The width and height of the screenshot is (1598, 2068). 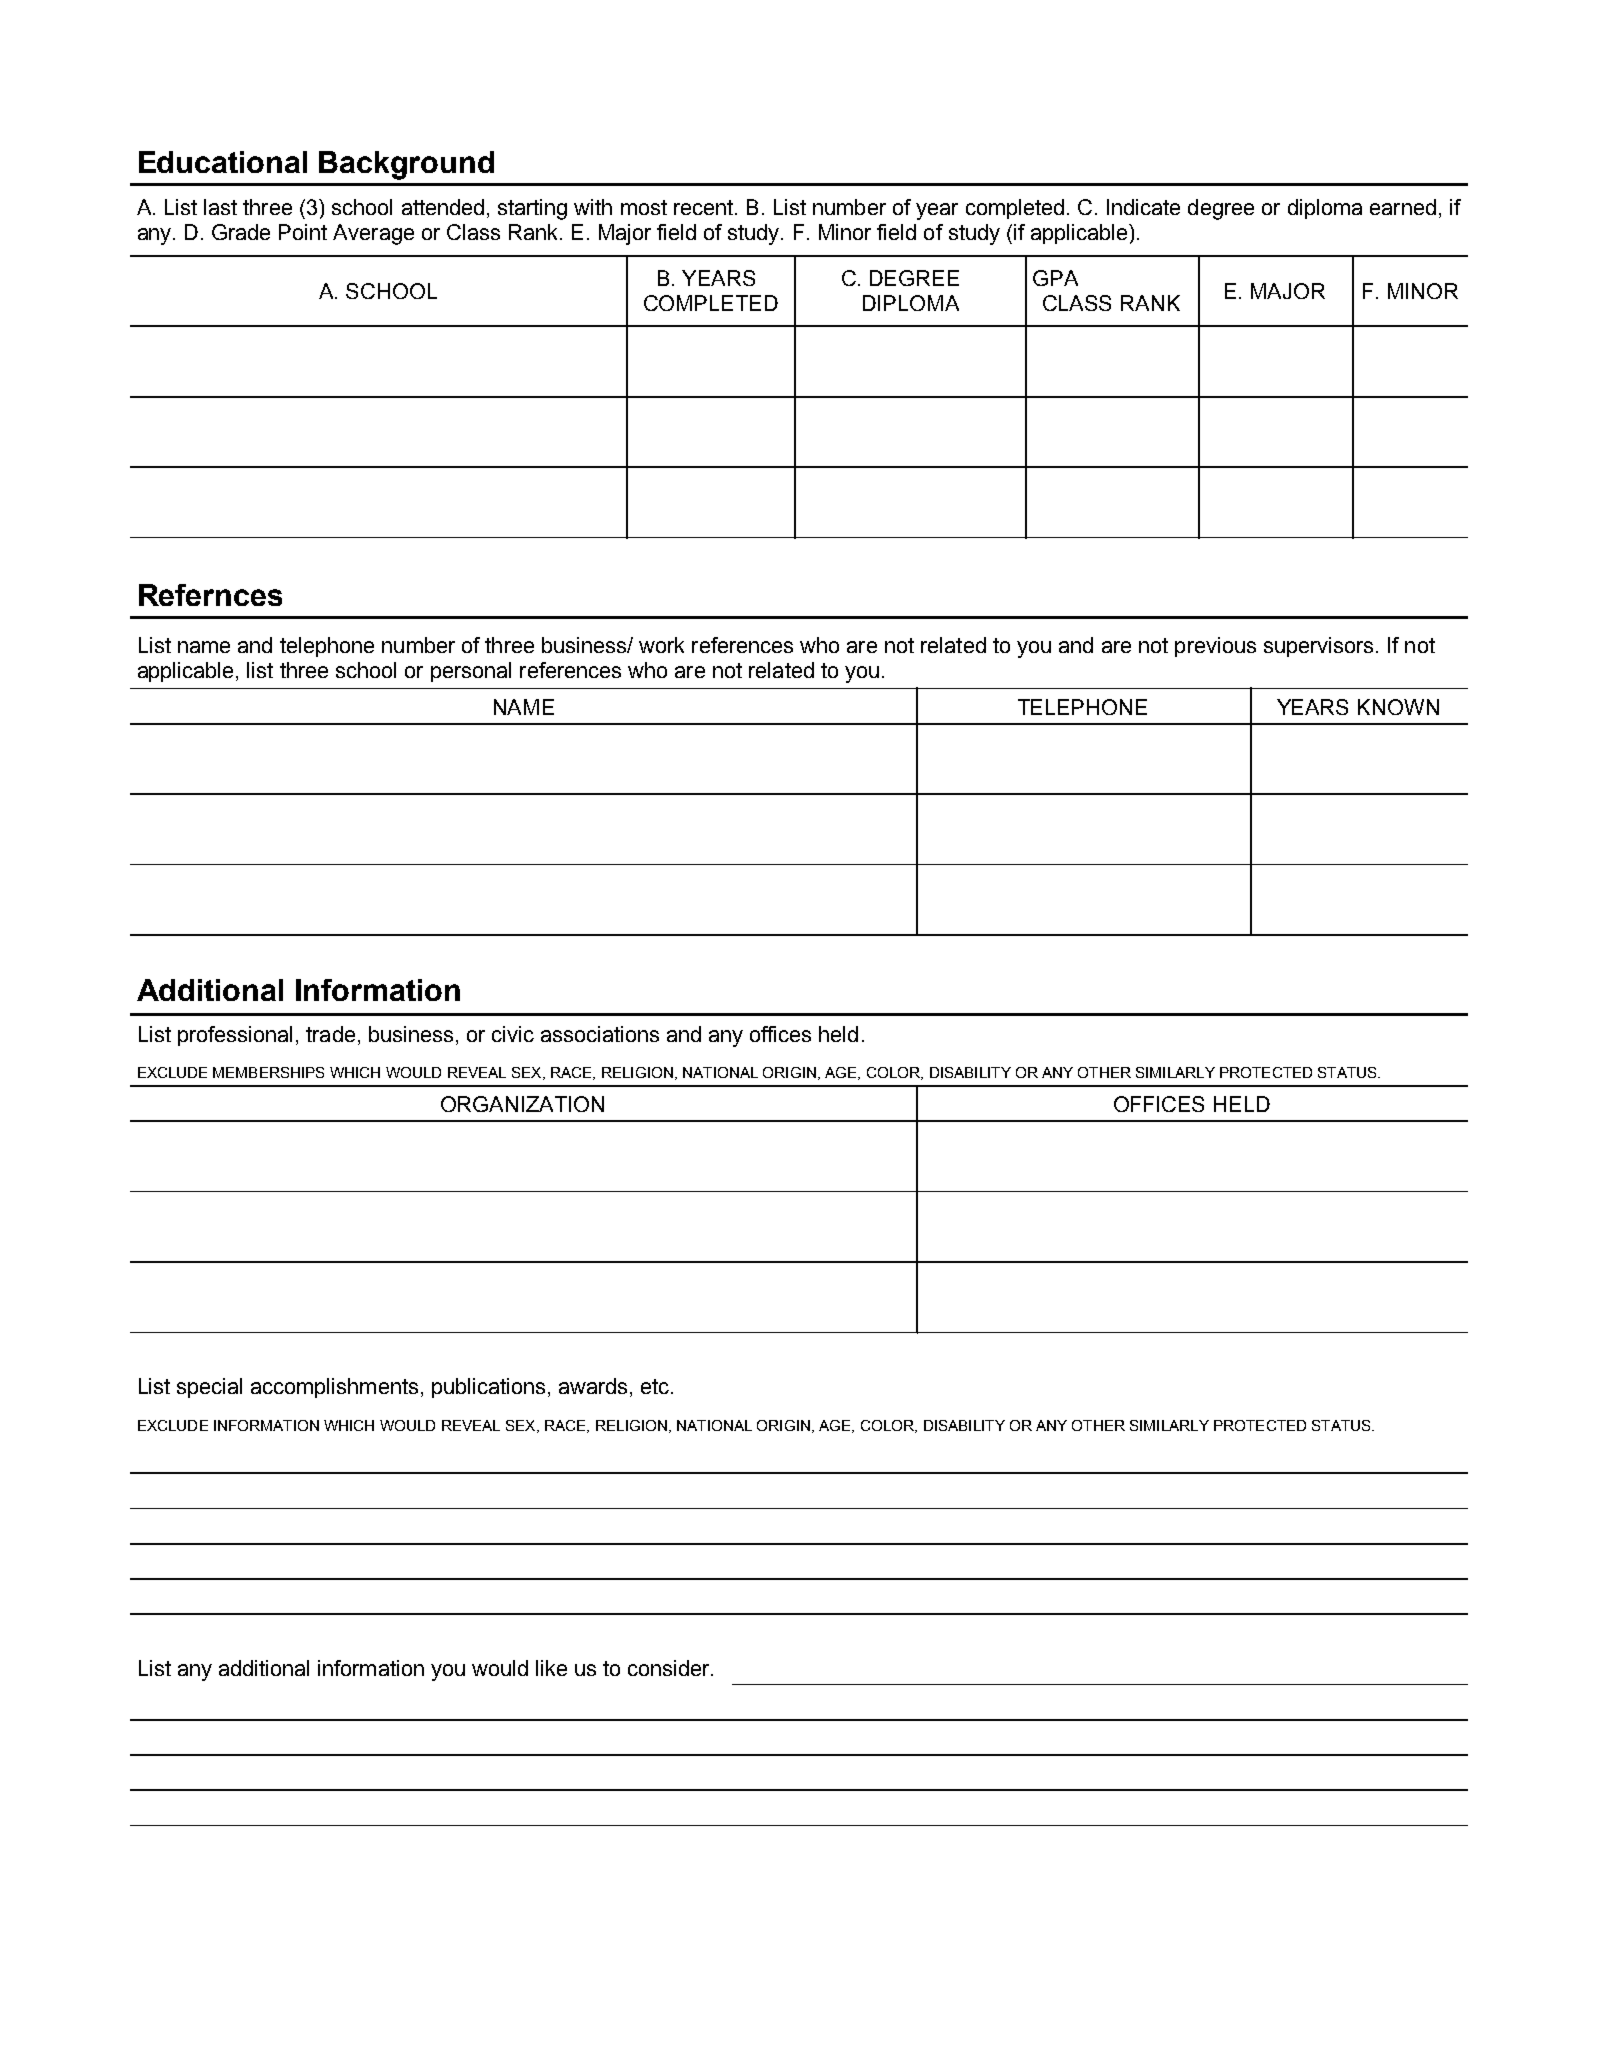 I want to click on awards, so click(x=593, y=1386).
